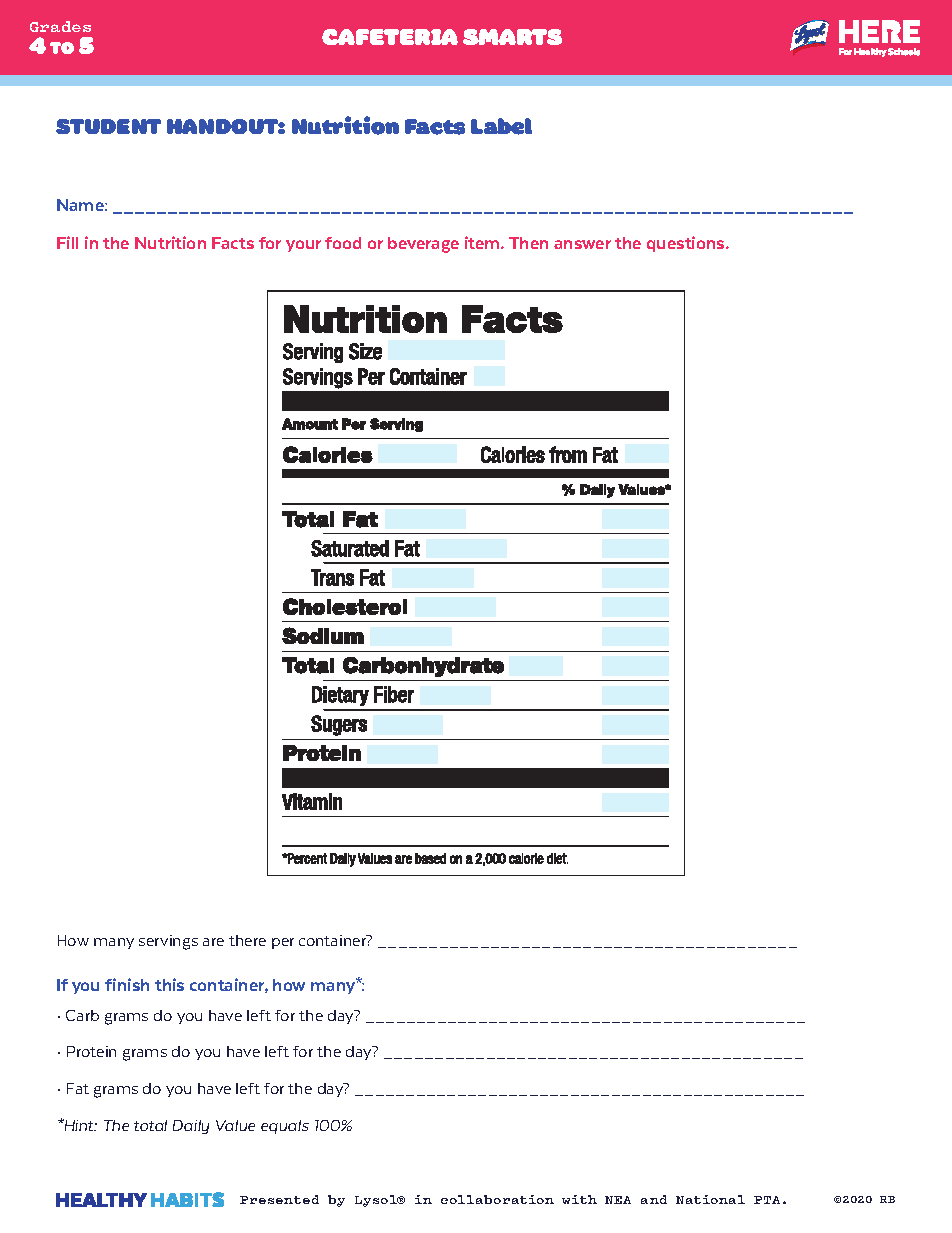 This page has height=1233, width=952. What do you see at coordinates (582, 244) in the page?
I see `answer` at bounding box center [582, 244].
